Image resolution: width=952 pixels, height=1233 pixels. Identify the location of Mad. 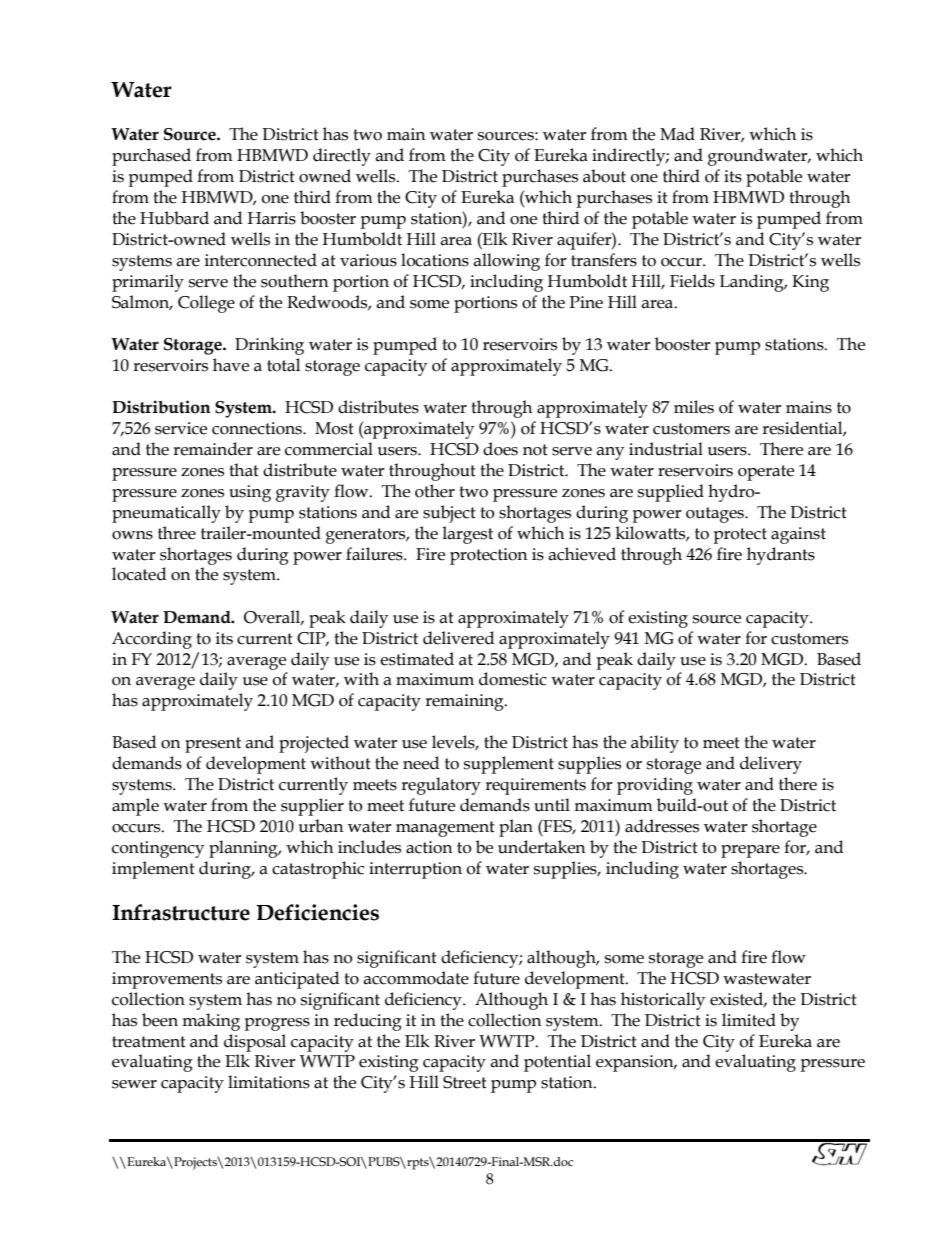
(677, 134).
